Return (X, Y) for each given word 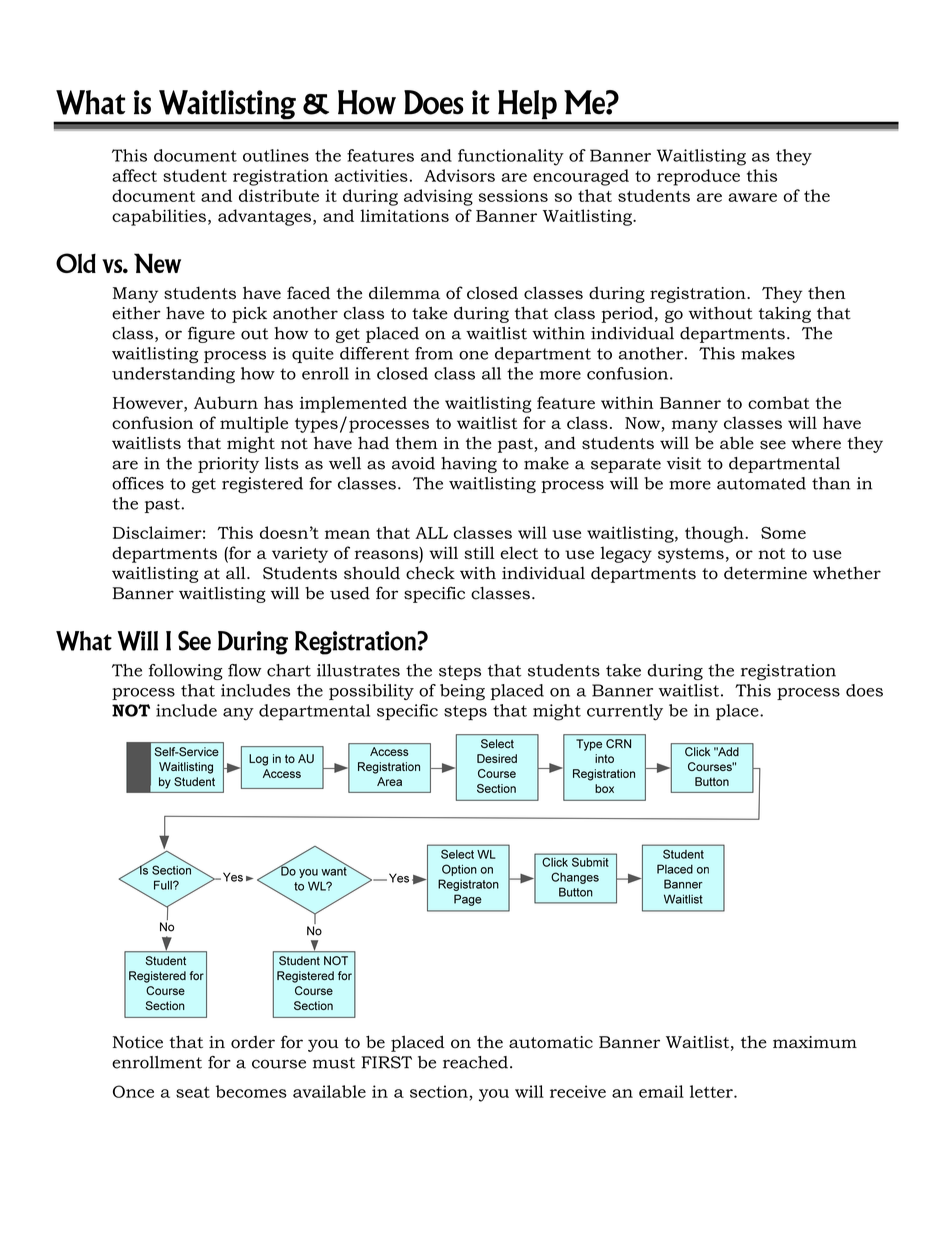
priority (228, 465)
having (469, 465)
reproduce (698, 177)
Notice (138, 1042)
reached (475, 1062)
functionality (511, 157)
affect (134, 175)
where (816, 443)
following (186, 672)
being (462, 692)
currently (625, 712)
